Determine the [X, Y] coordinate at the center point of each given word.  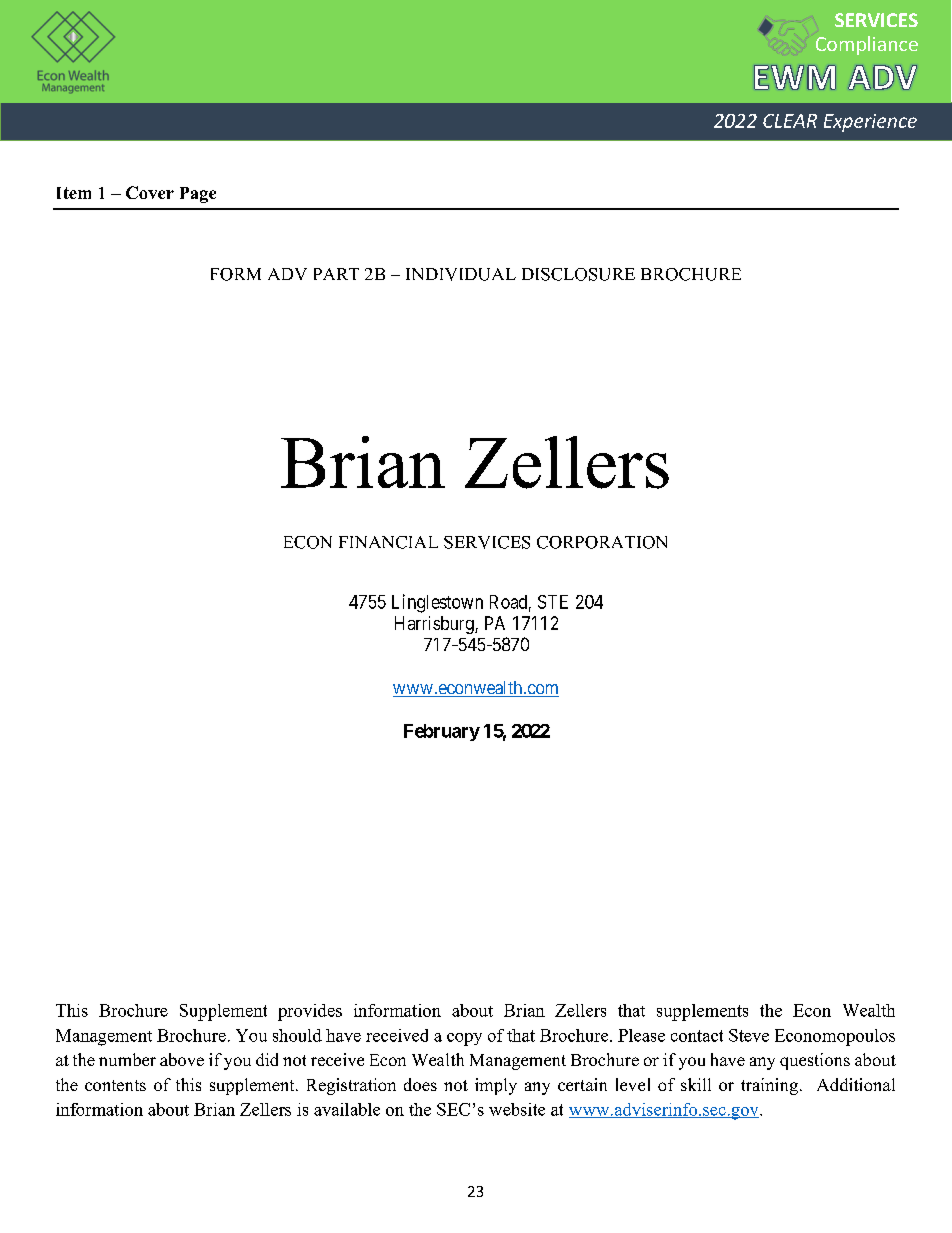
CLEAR [790, 121]
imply [496, 1086]
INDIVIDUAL [461, 274]
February [442, 732]
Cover [150, 192]
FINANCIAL [388, 542]
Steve [749, 1035]
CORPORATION [602, 542]
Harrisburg [435, 625]
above [182, 1059]
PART [336, 274]
